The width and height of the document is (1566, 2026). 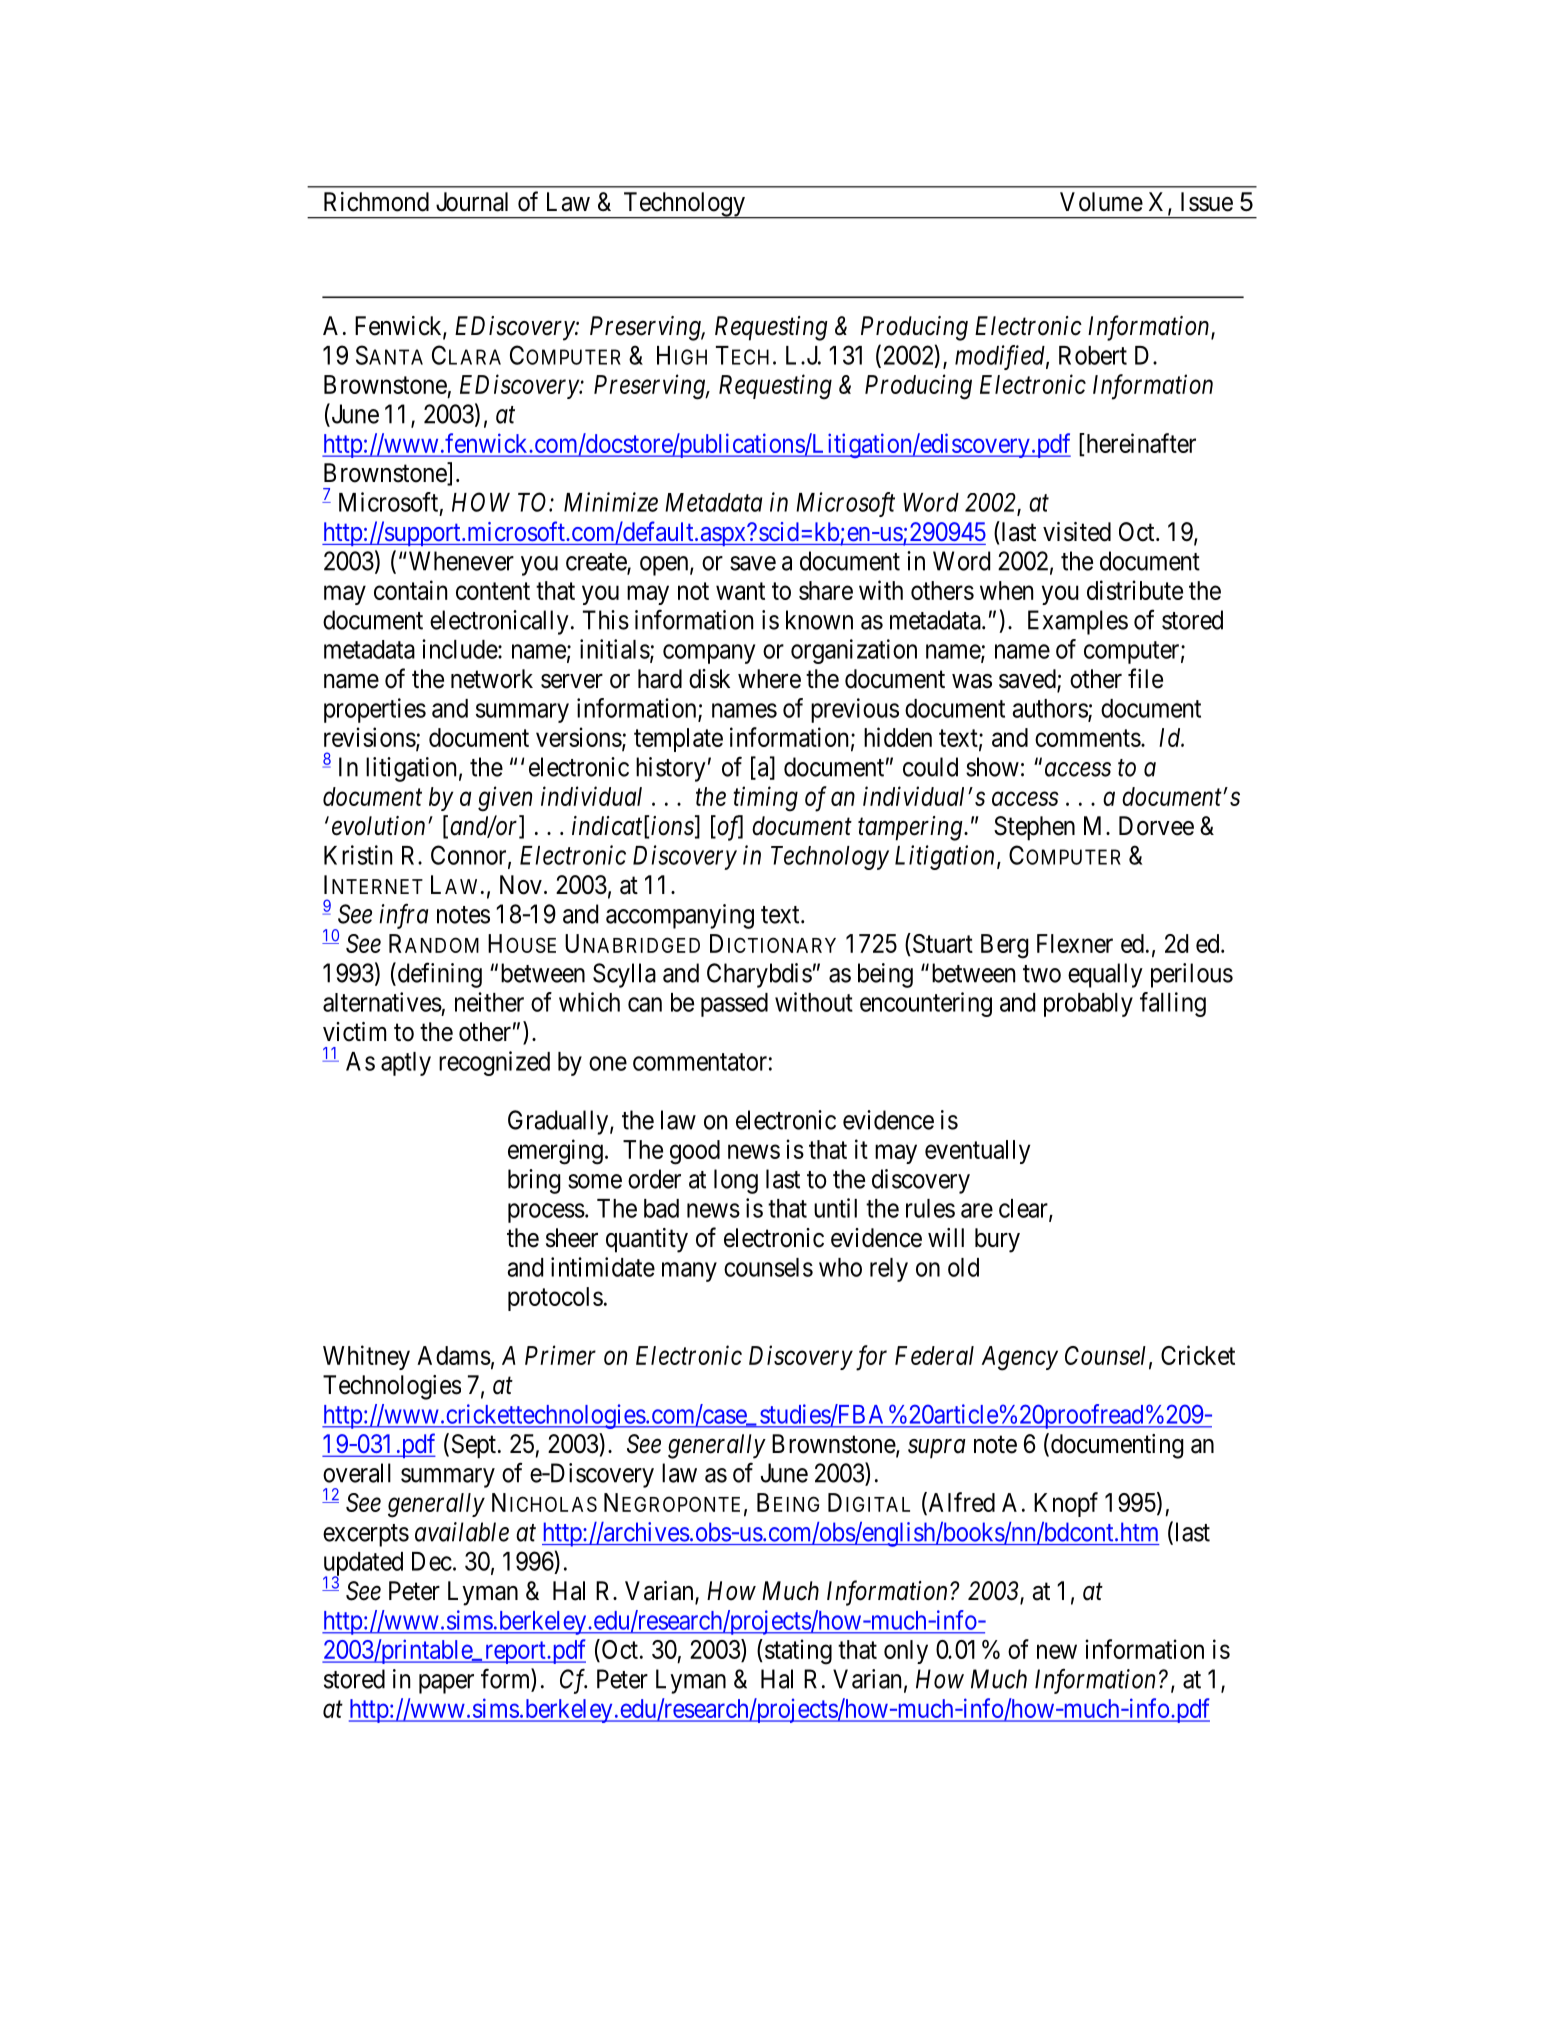 I want to click on authors, so click(x=1050, y=709).
